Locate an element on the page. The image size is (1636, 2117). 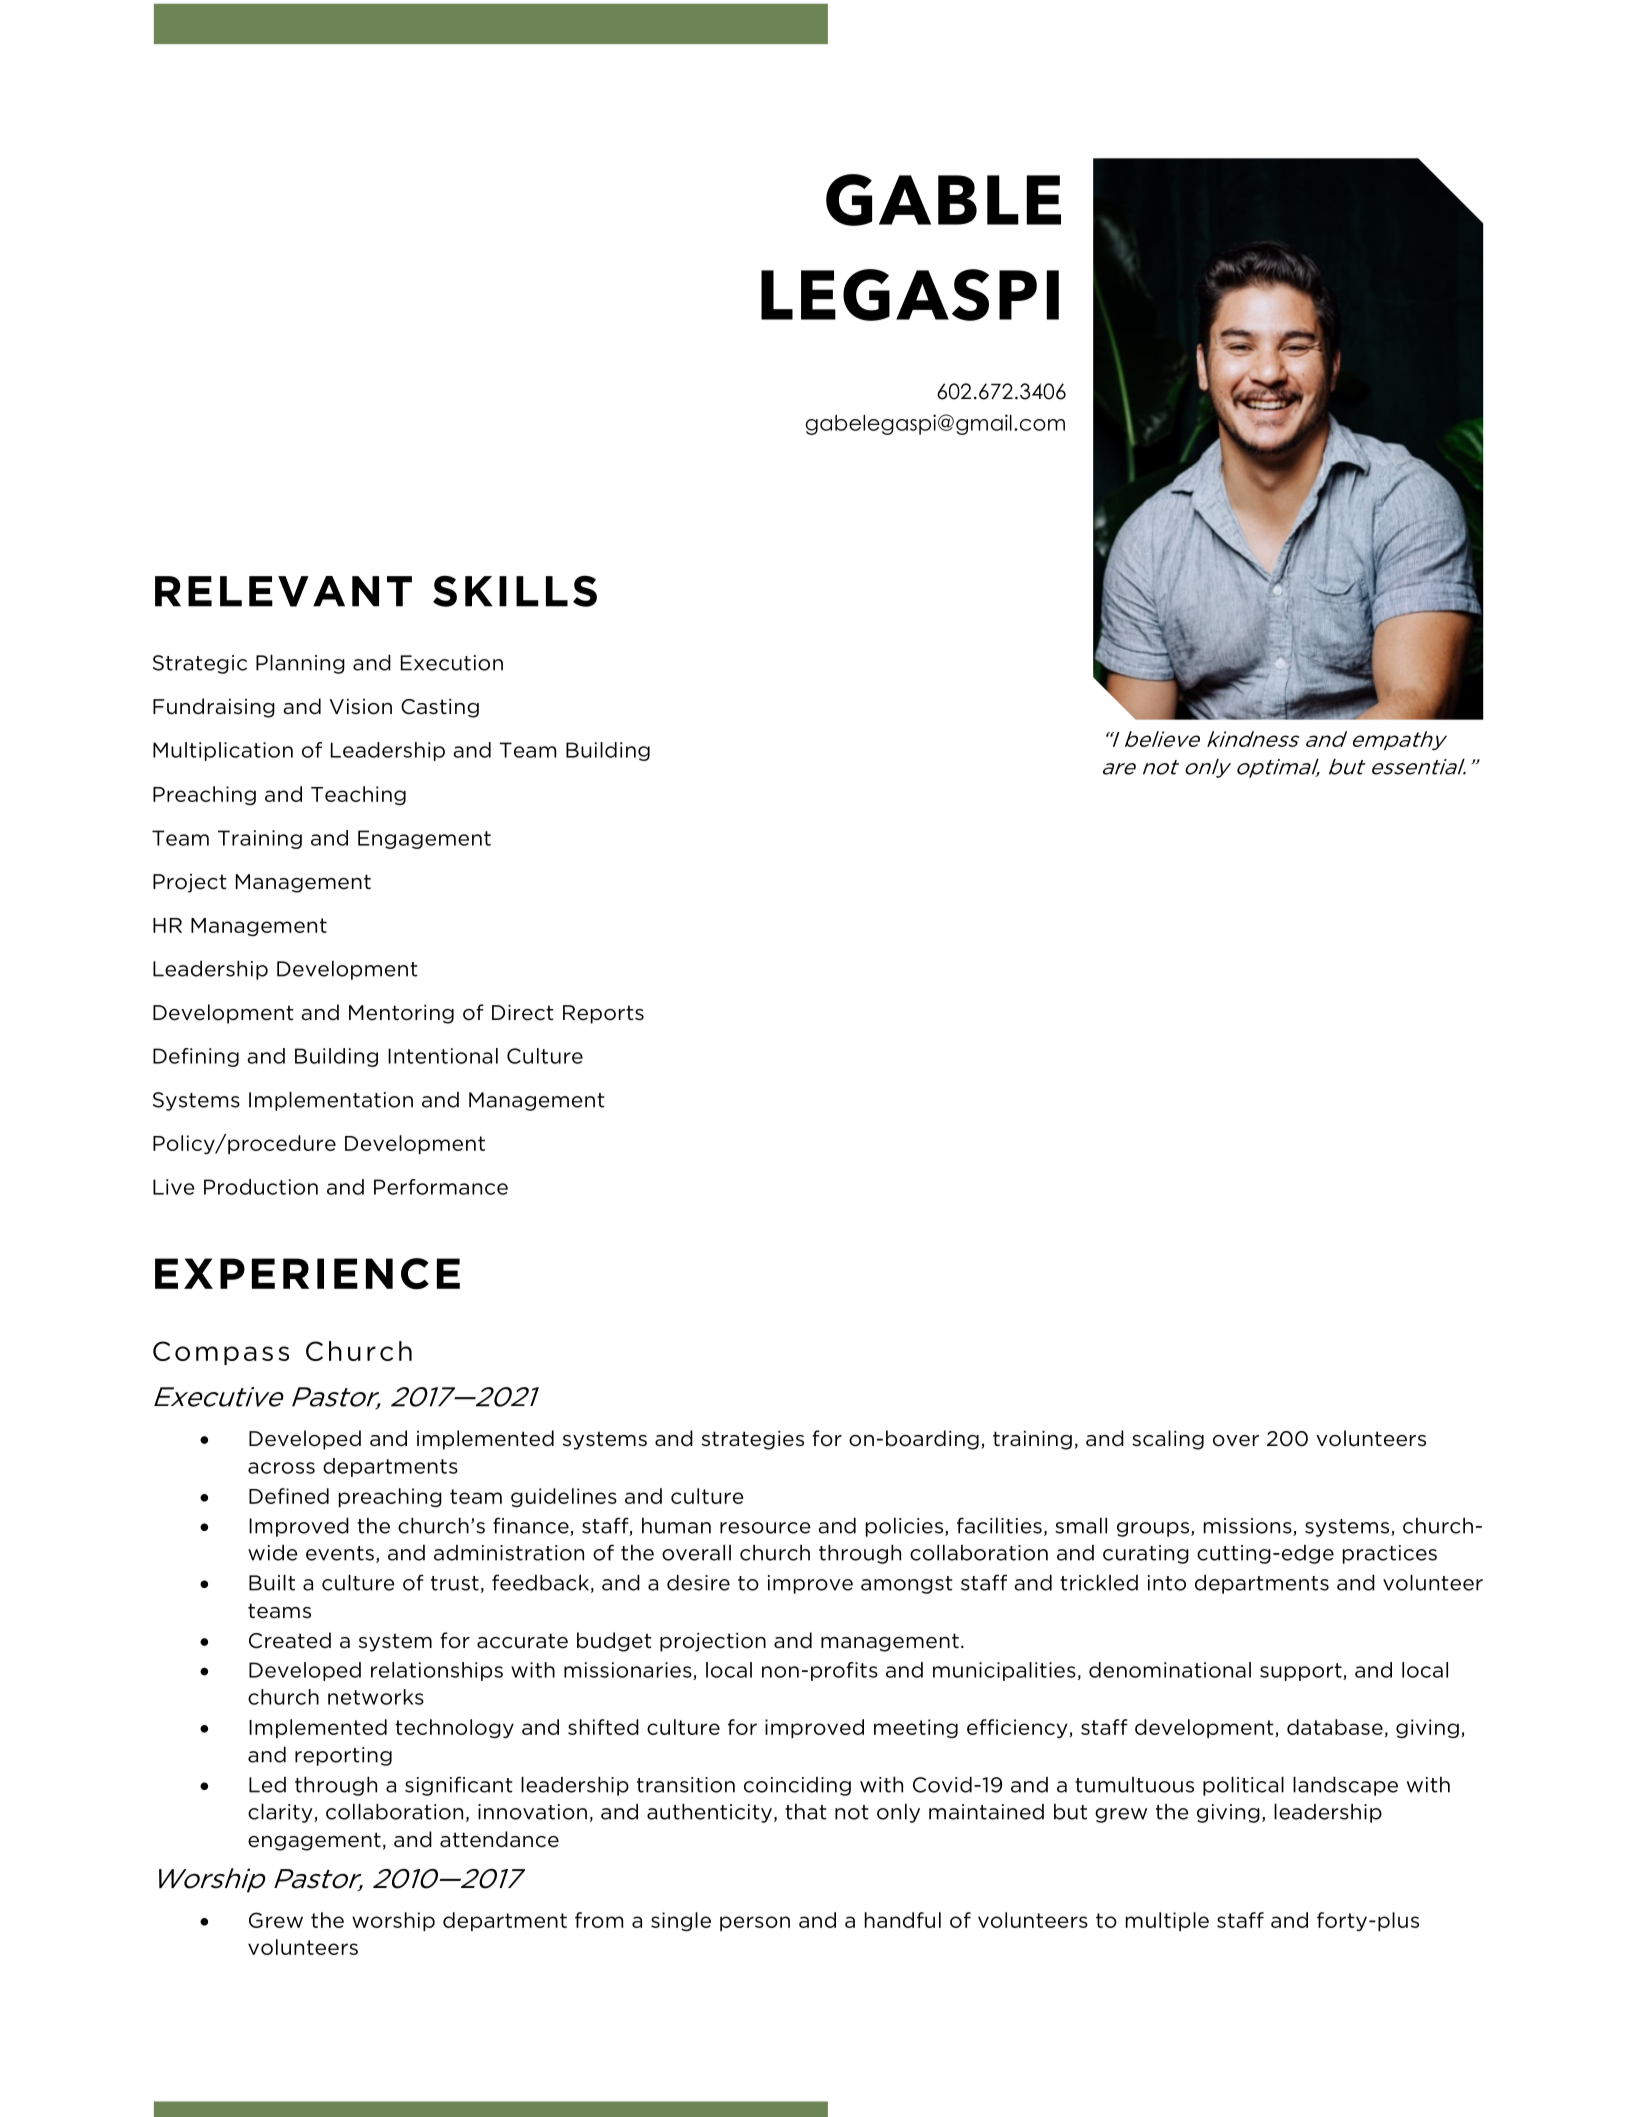
person is located at coordinates (755, 1923).
